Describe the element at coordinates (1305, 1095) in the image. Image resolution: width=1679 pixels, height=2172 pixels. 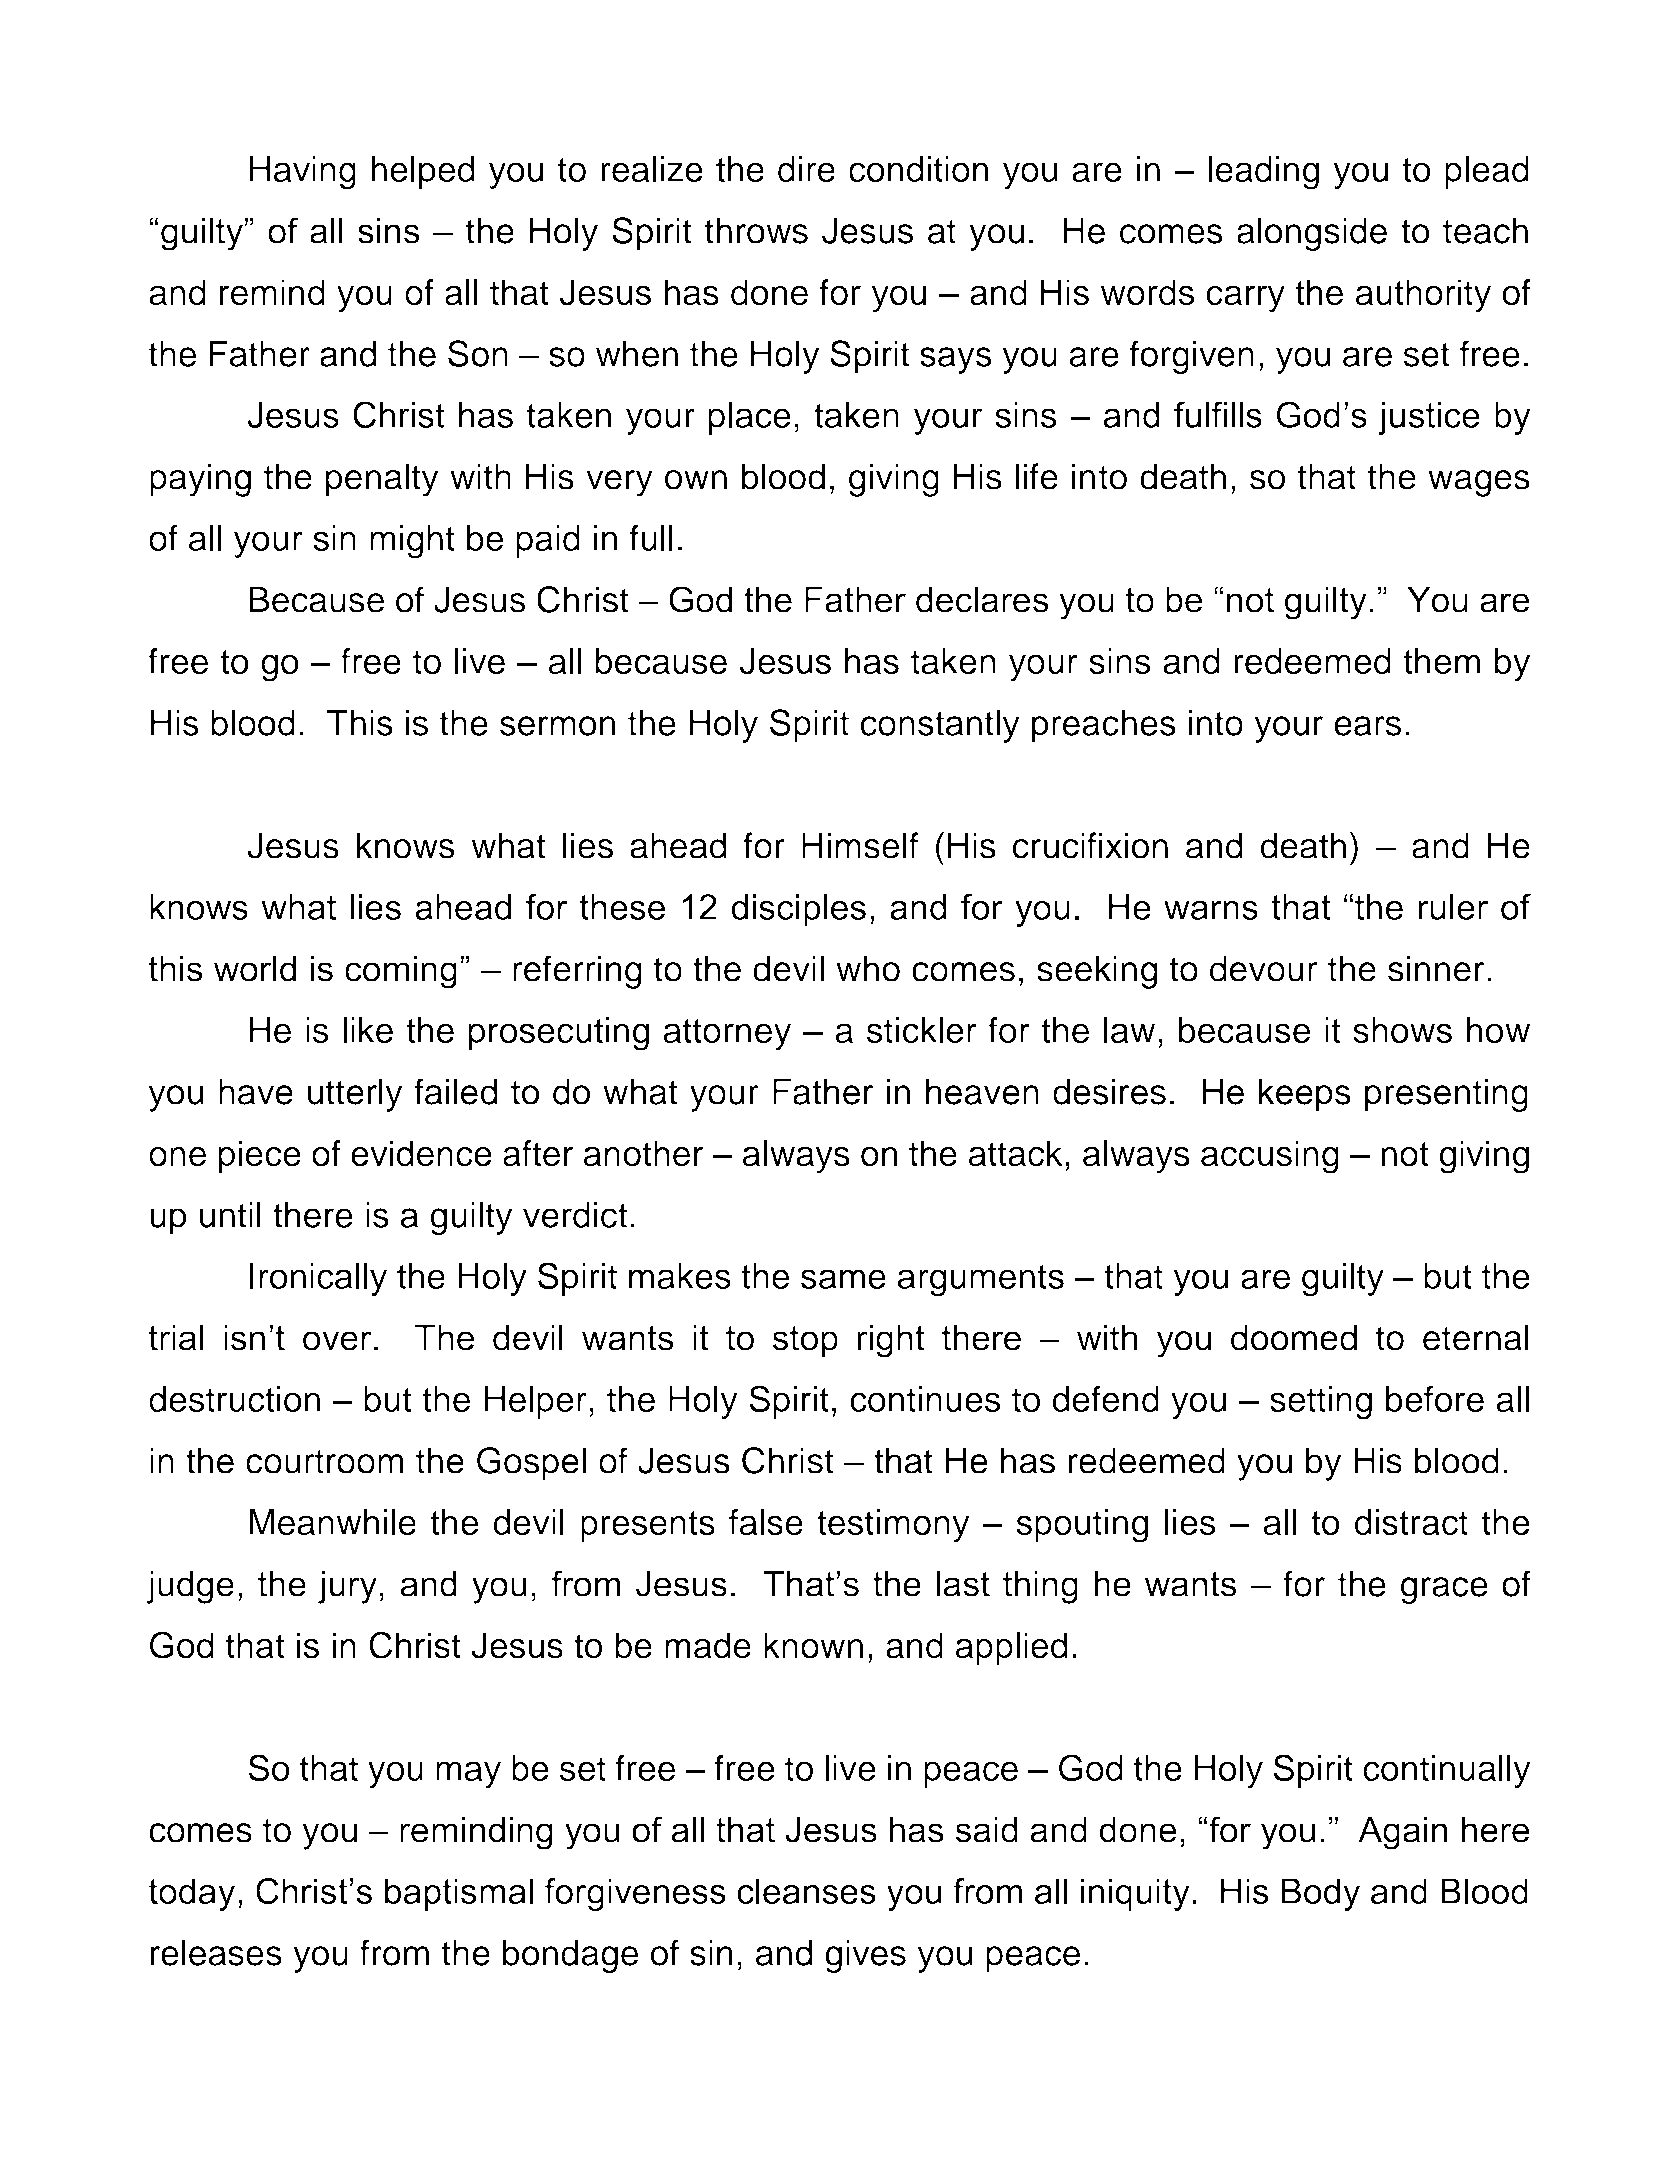
I see `keeps` at that location.
